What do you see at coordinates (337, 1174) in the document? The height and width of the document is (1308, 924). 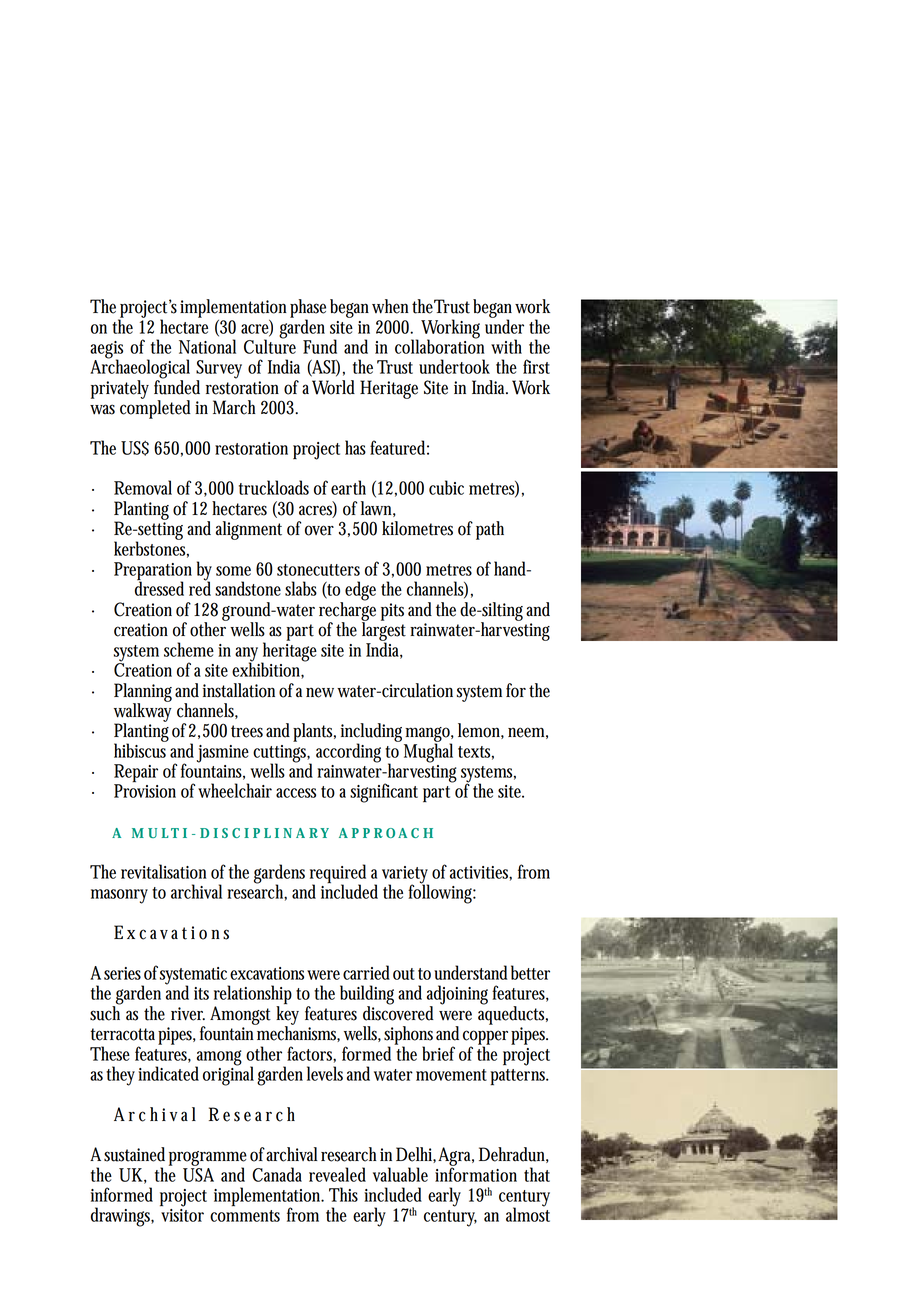 I see `revealed` at bounding box center [337, 1174].
